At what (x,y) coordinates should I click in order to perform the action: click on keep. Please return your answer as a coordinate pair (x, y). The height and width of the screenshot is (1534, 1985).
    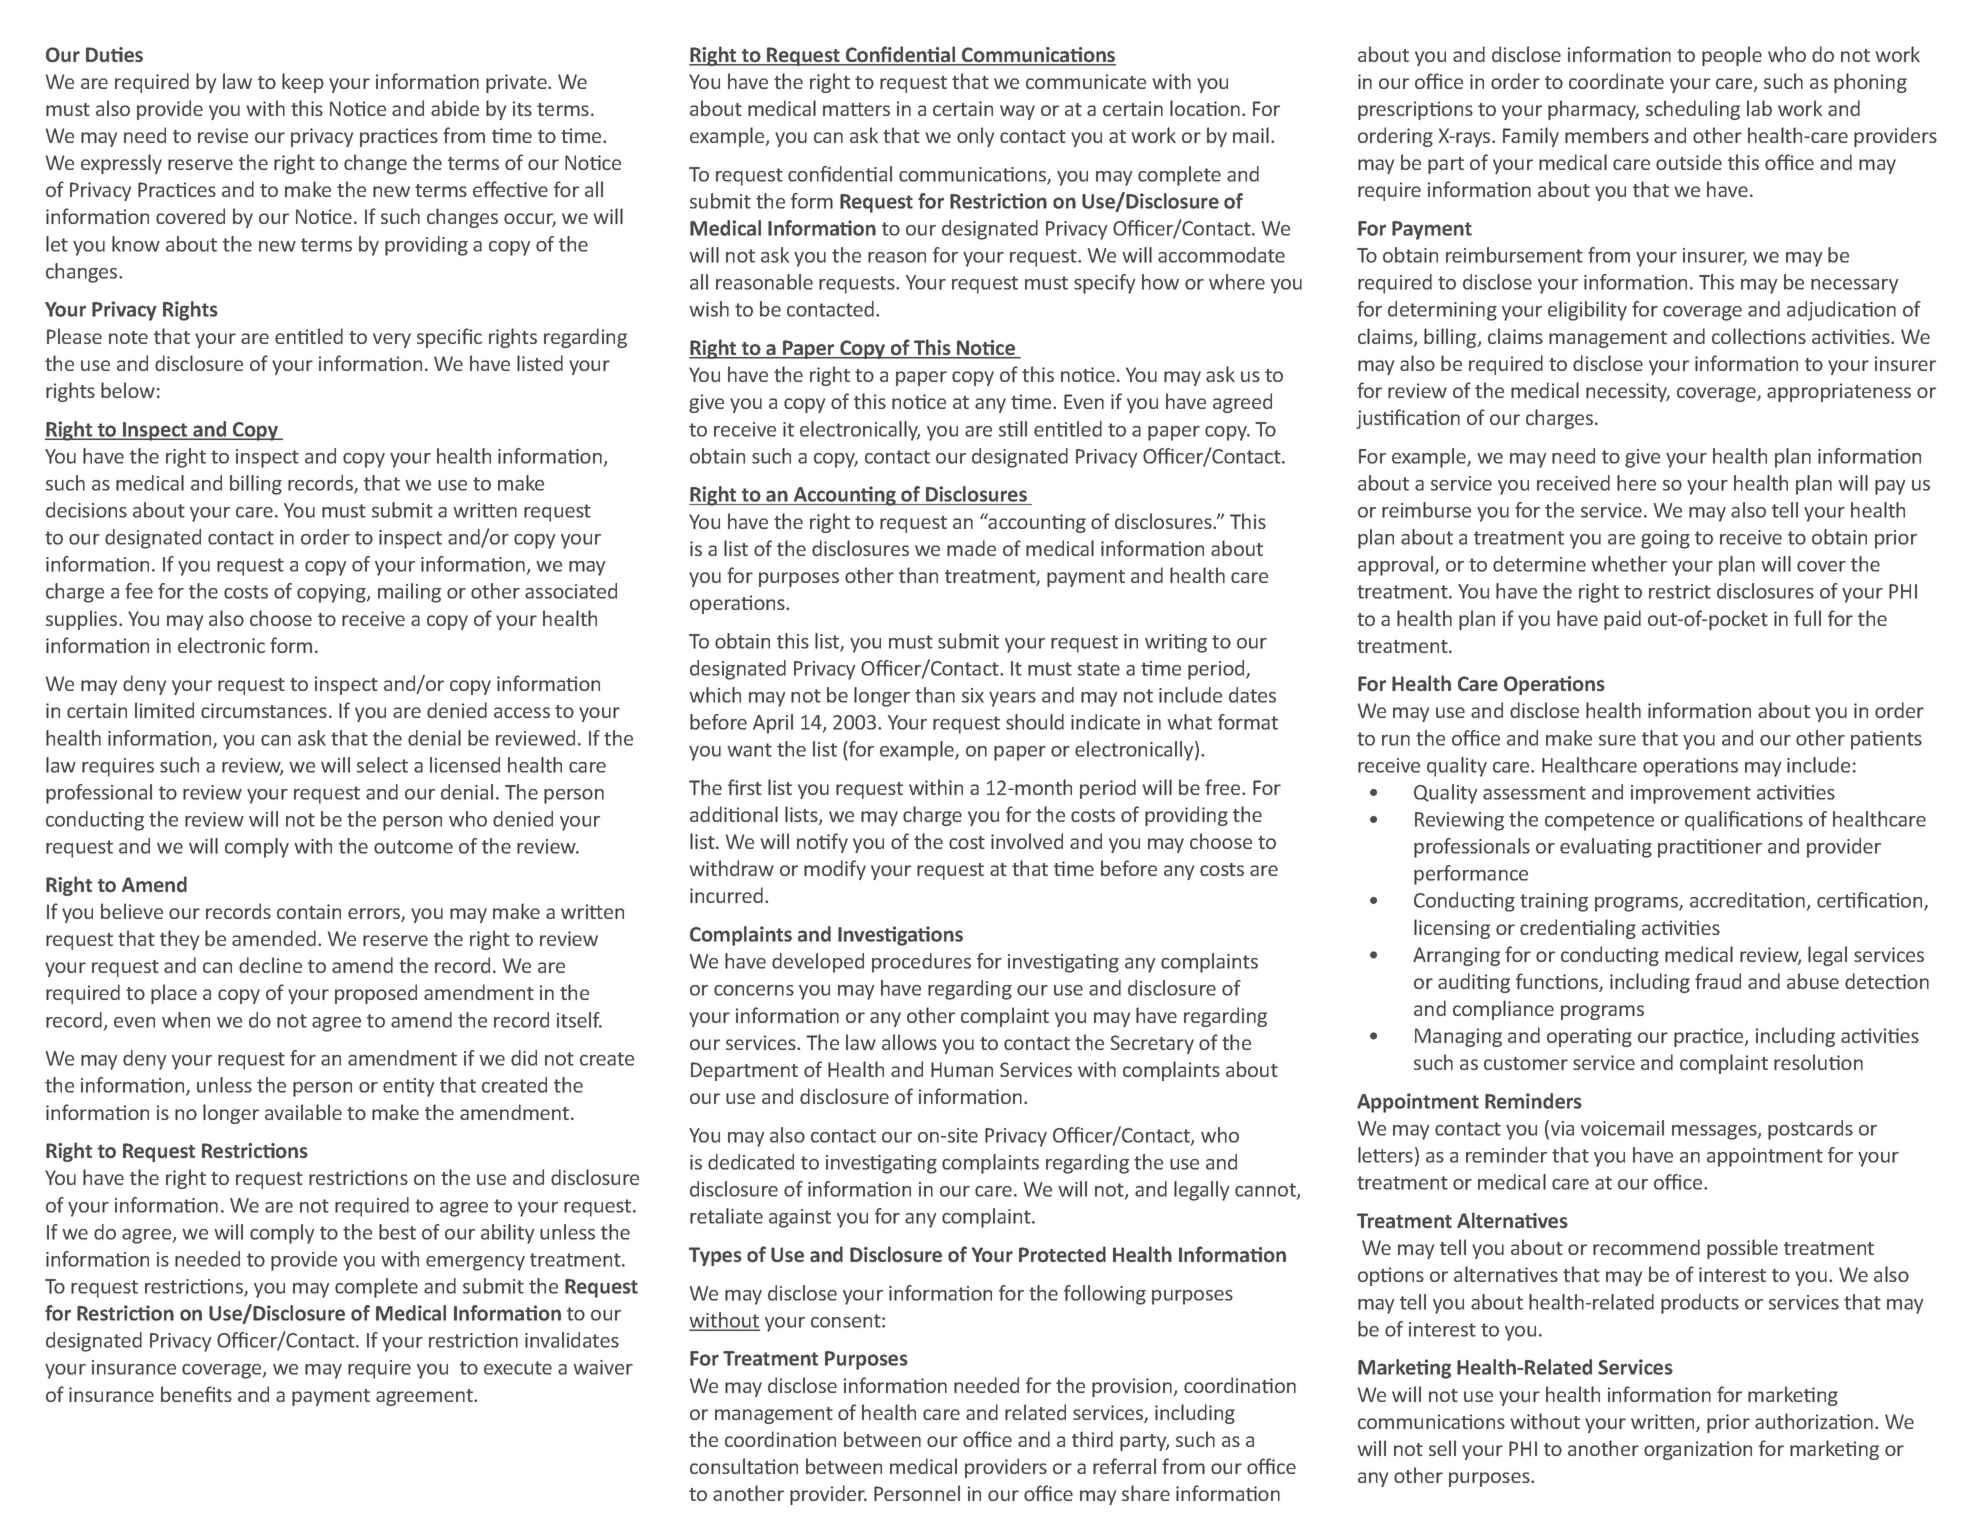
    Looking at the image, I should click on (303, 83).
